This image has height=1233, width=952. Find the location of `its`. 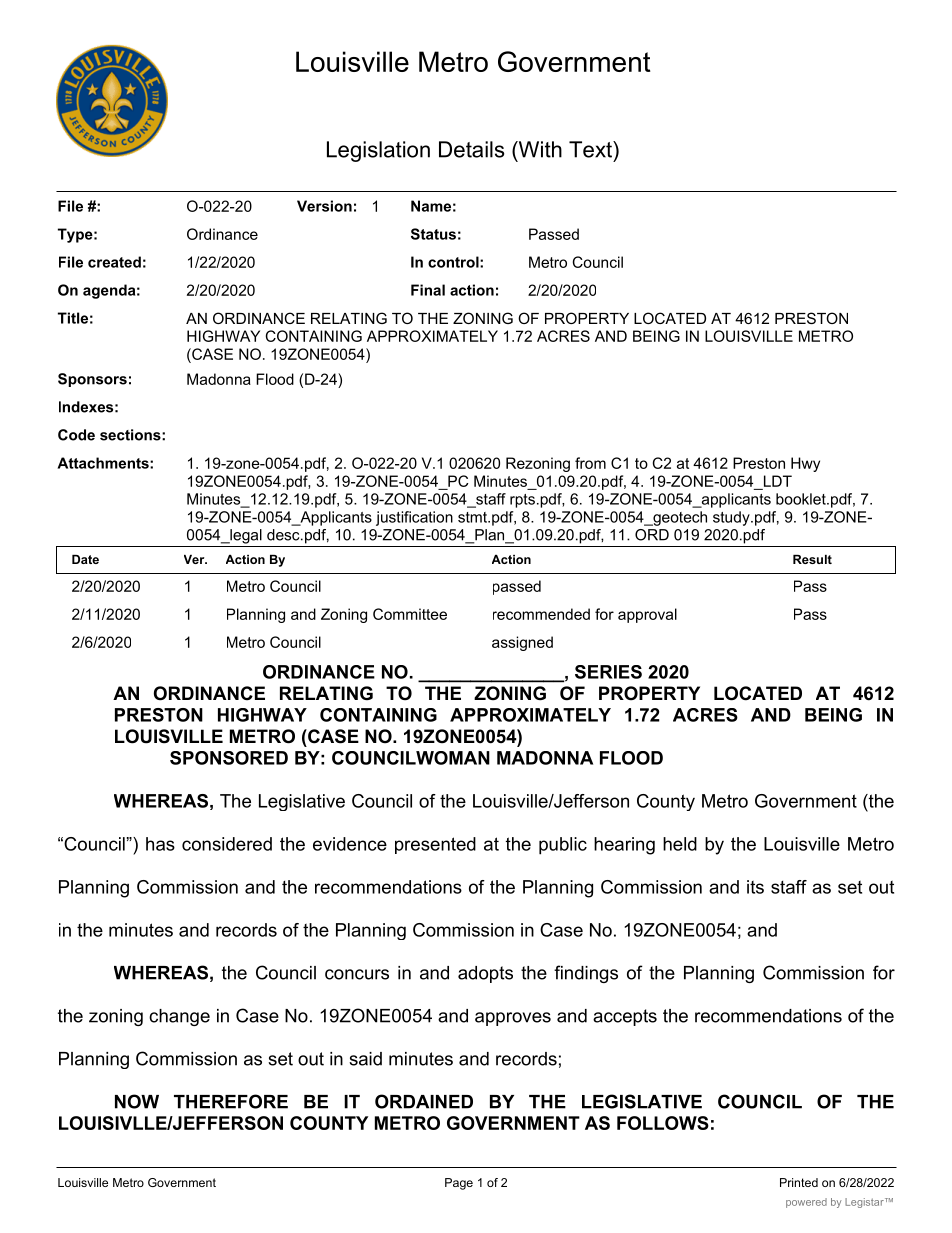

its is located at coordinates (755, 887).
